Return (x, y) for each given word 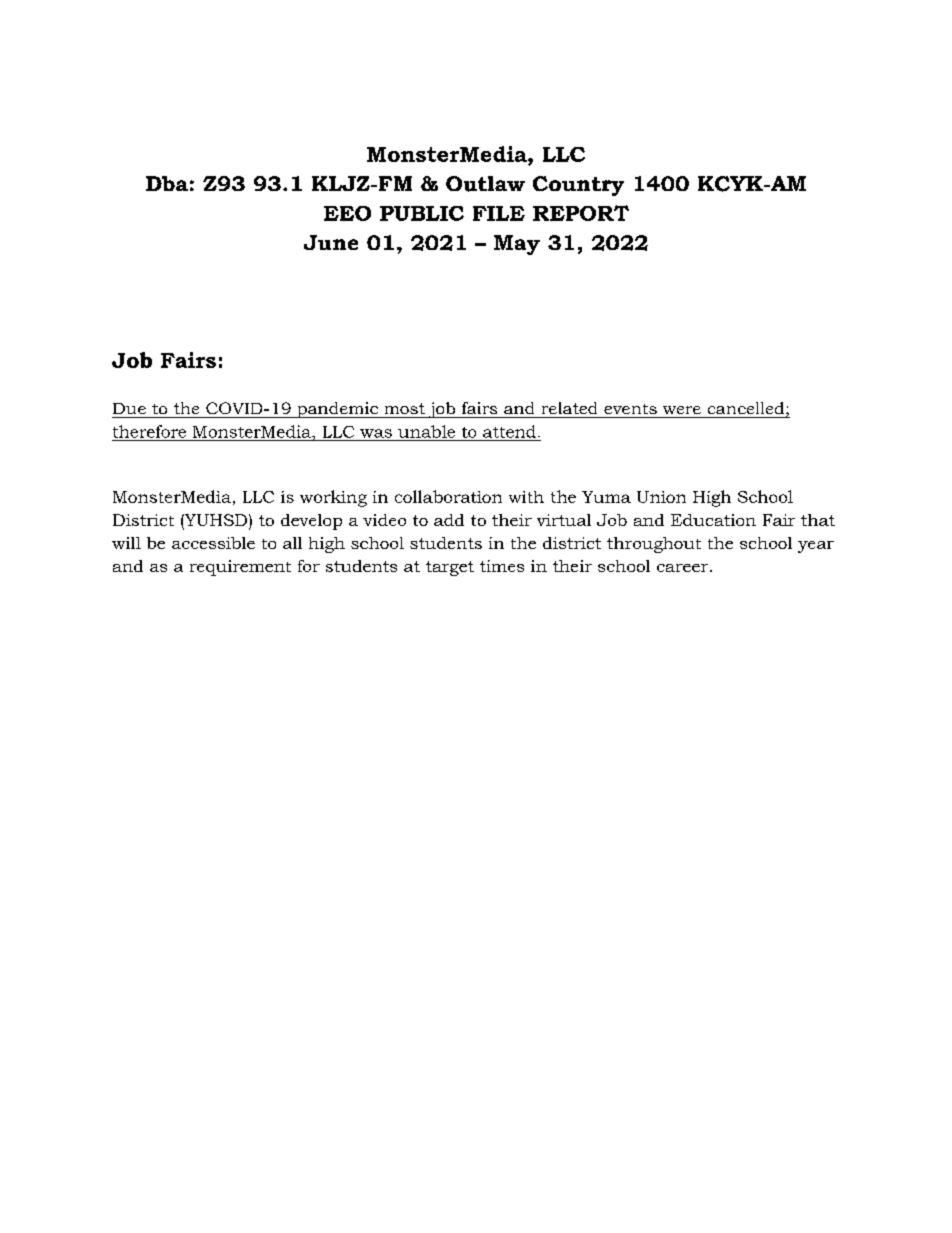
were (682, 410)
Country (578, 186)
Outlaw (485, 184)
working (333, 498)
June (331, 242)
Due (129, 408)
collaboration (448, 496)
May (517, 245)
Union (661, 497)
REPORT (581, 213)
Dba (167, 183)
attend (509, 431)
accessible (213, 543)
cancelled (747, 409)
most (405, 408)
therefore (149, 431)
